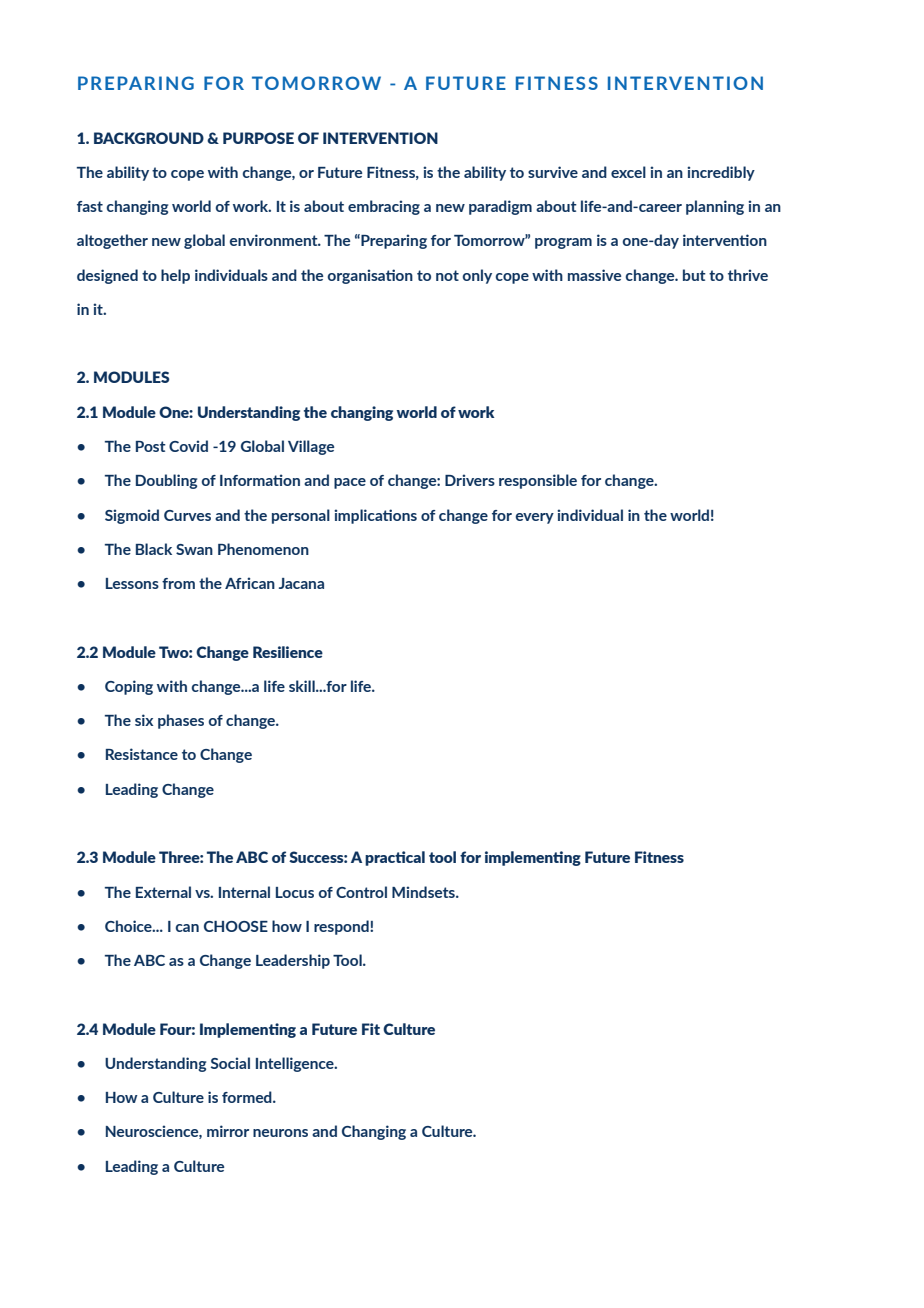 This image has width=924, height=1308. I want to click on neurons, so click(280, 1133).
